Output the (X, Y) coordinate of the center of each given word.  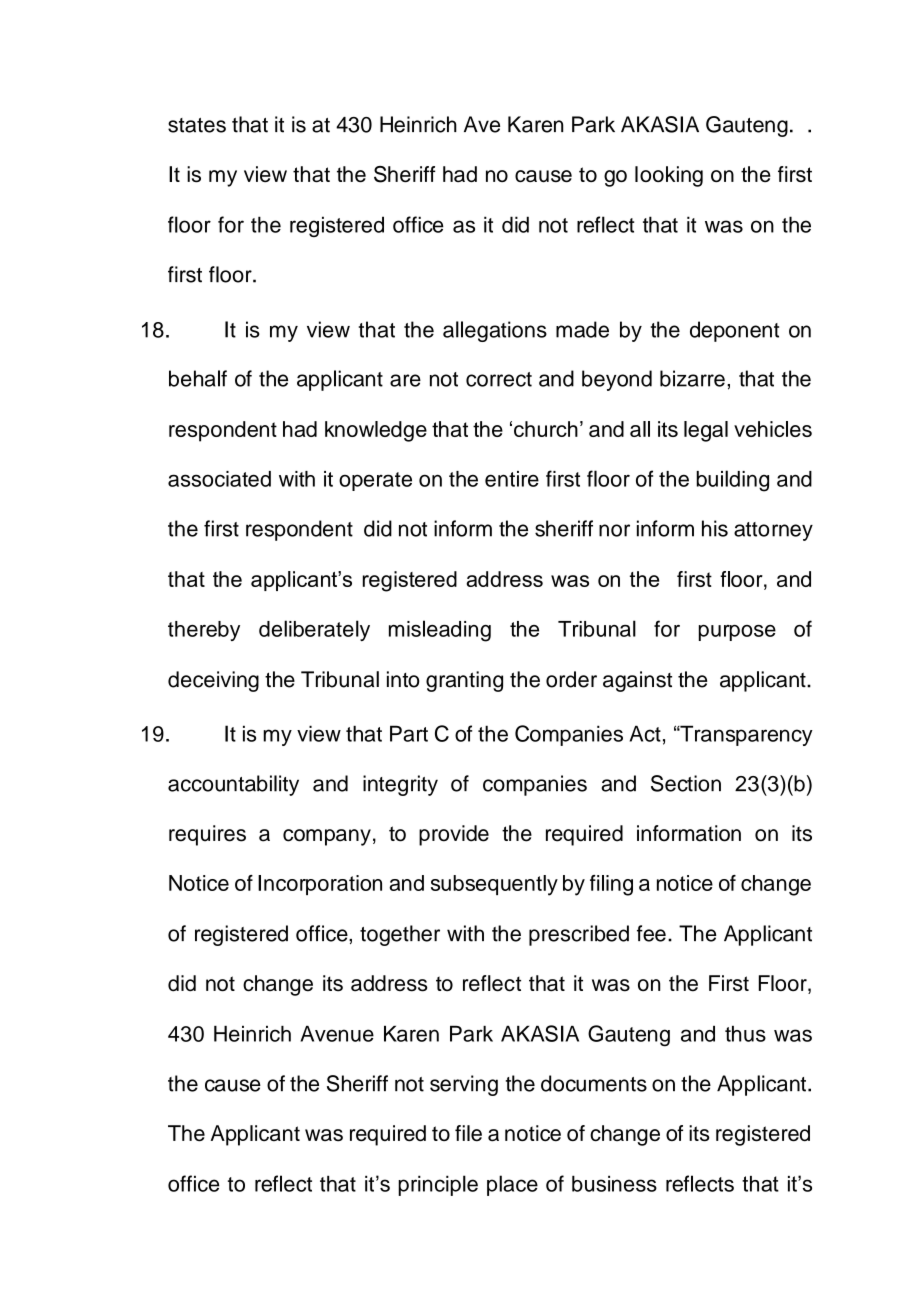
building (732, 481)
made (582, 329)
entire (512, 479)
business (614, 1183)
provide (454, 835)
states (197, 125)
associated (219, 479)
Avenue (337, 1034)
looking (669, 176)
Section (686, 783)
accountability (233, 785)
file (468, 1133)
